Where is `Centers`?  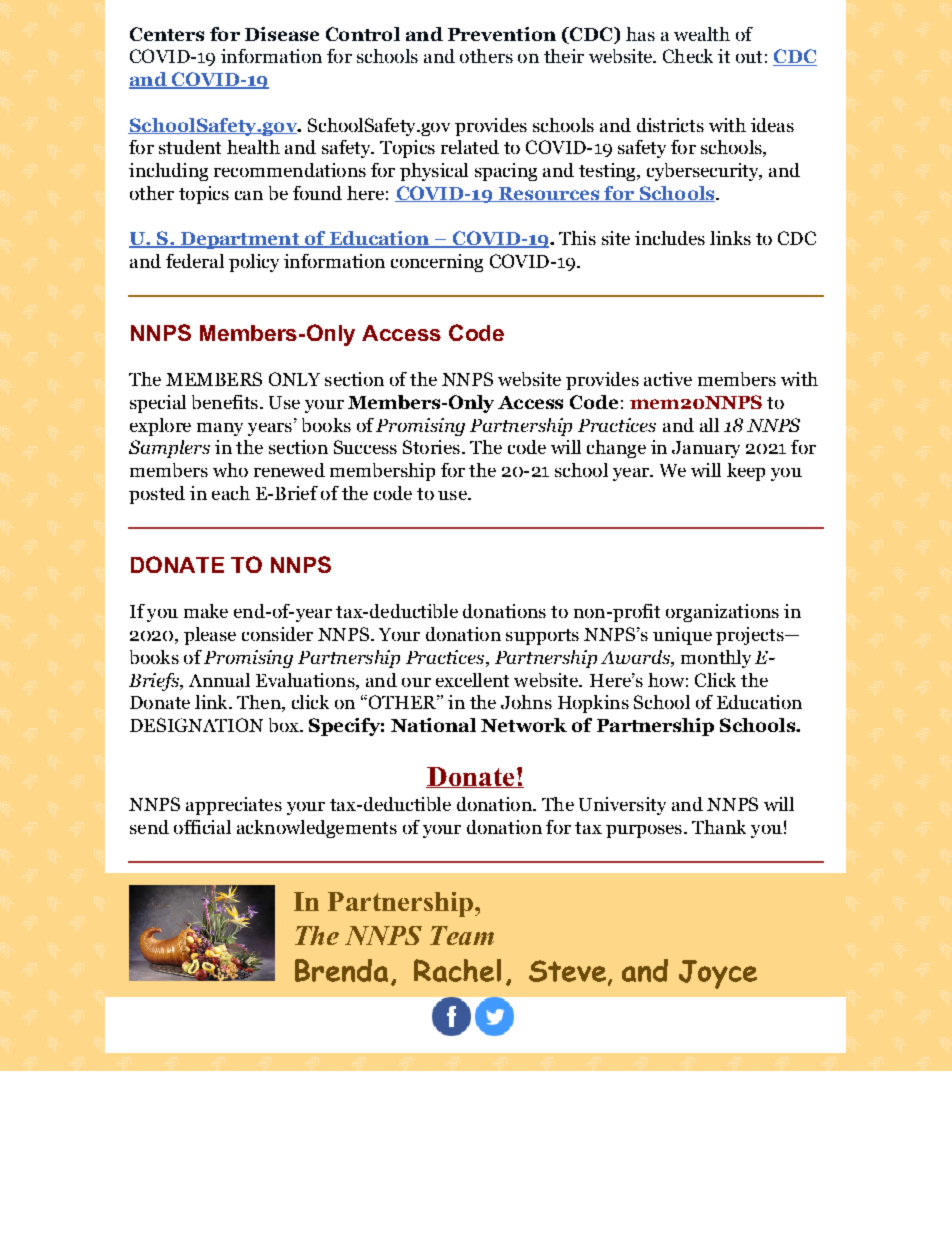
Centers is located at coordinates (167, 34).
